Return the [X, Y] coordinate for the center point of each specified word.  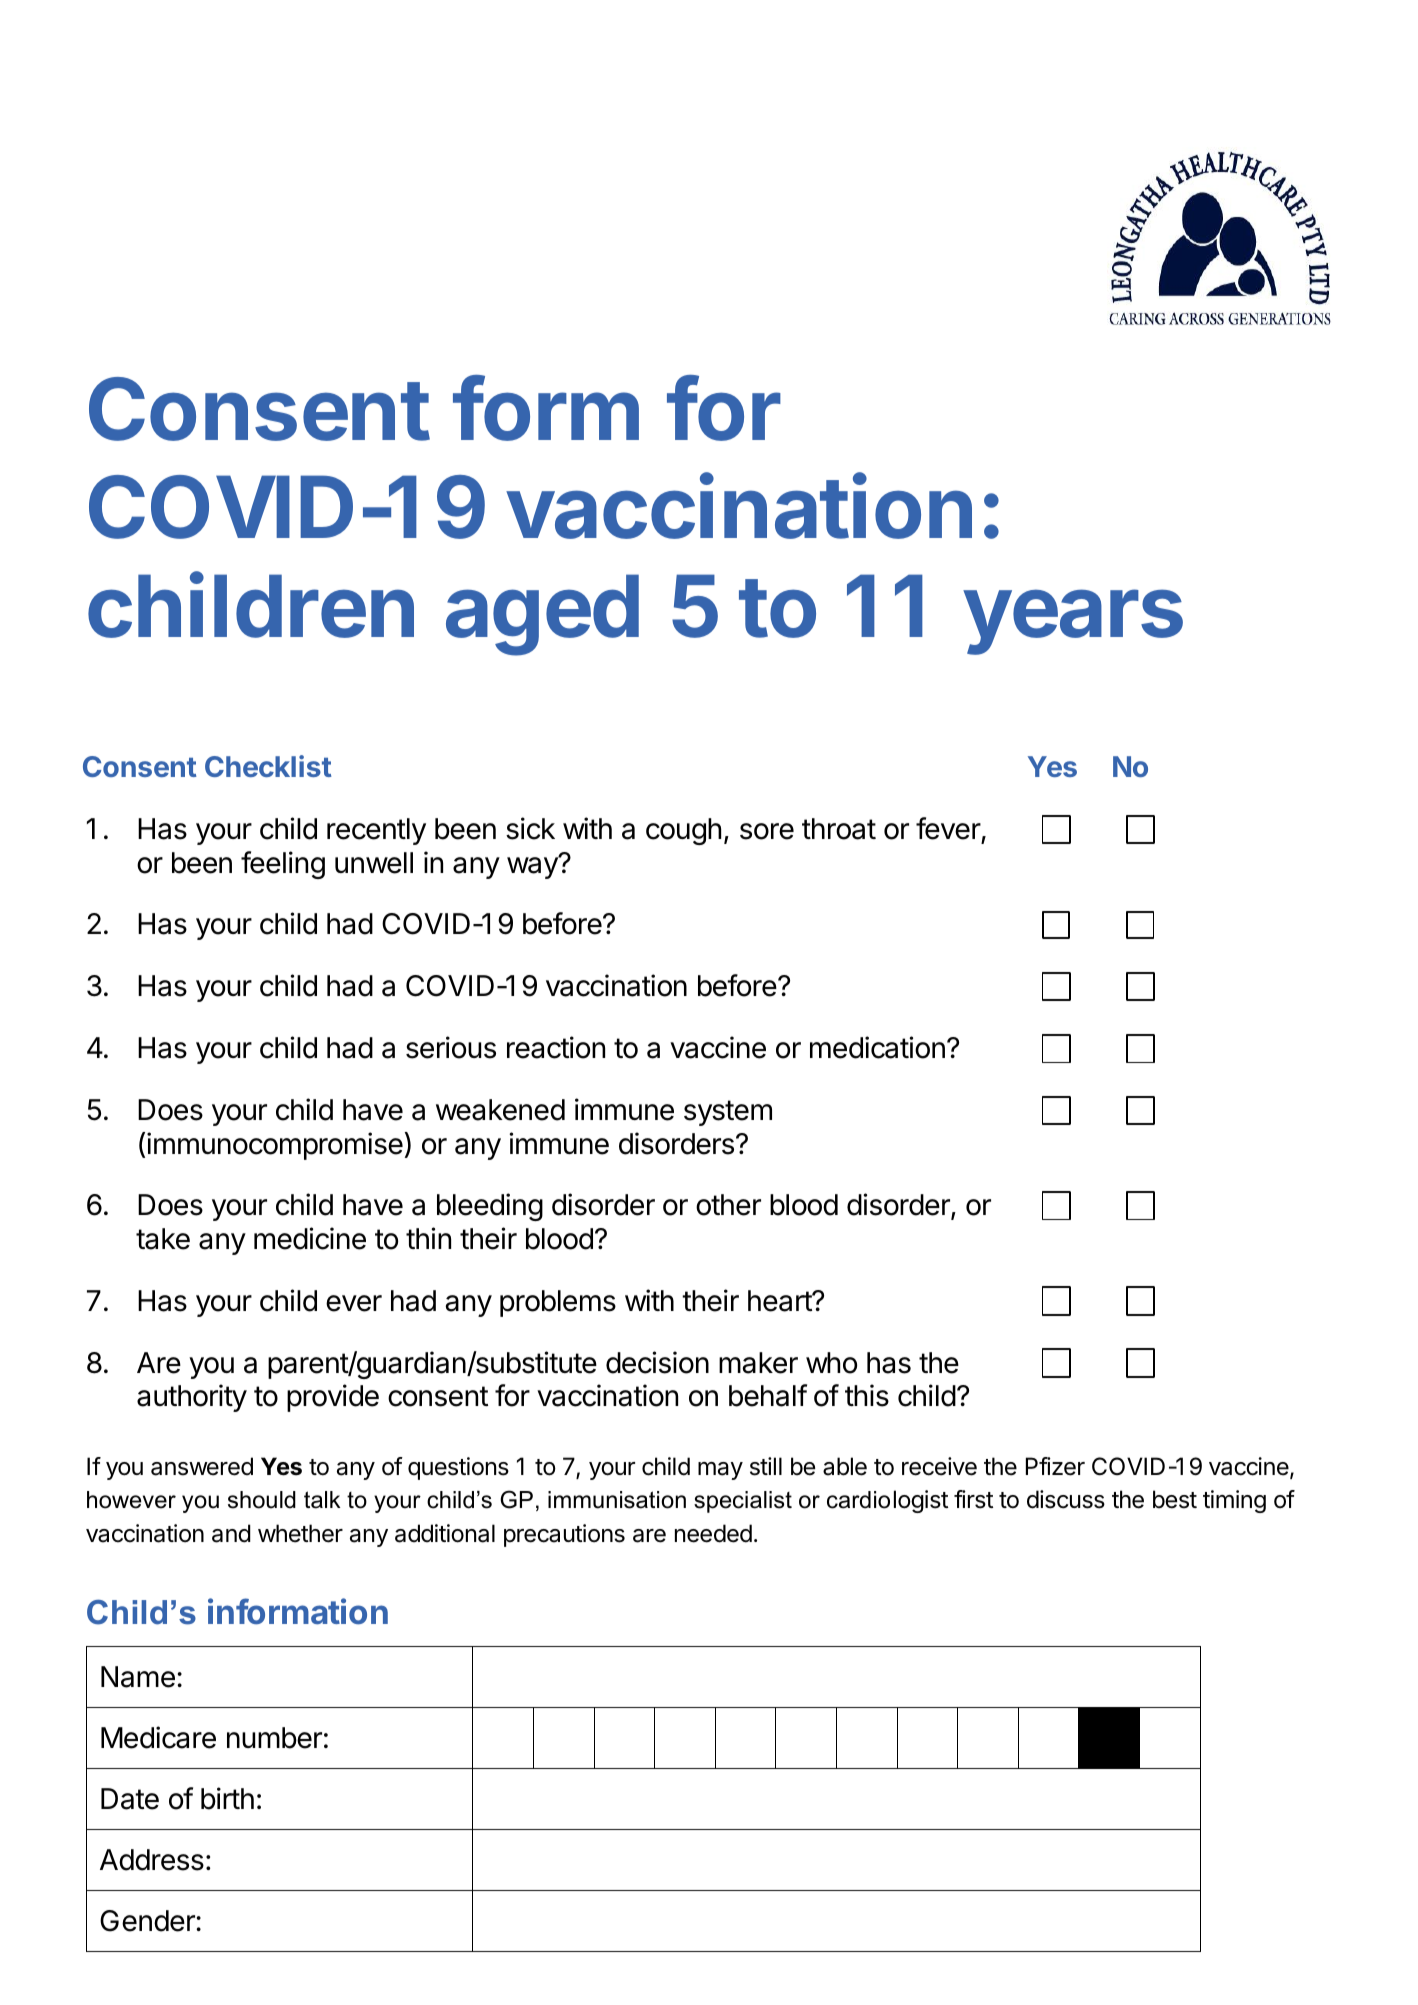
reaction [556, 1047]
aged [542, 615]
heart [780, 1301]
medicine [310, 1238]
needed [713, 1533]
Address [152, 1860]
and [231, 1533]
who [831, 1363]
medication [877, 1047]
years [1073, 622]
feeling [283, 865]
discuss [1066, 1499]
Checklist [268, 766]
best [1175, 1499]
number [274, 1738]
